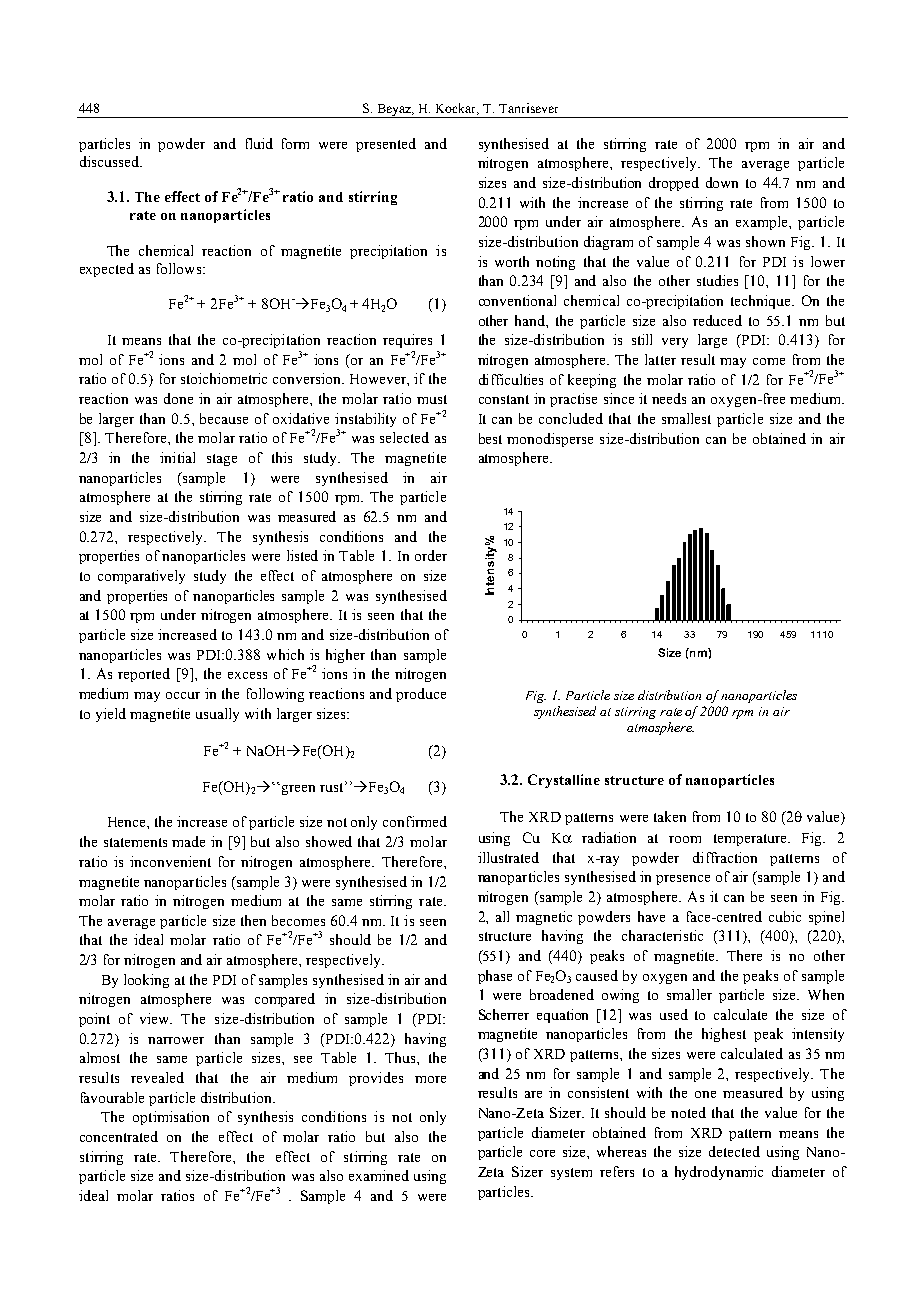 The width and height of the screenshot is (924, 1308). Describe the element at coordinates (734, 1151) in the screenshot. I see `detected` at that location.
